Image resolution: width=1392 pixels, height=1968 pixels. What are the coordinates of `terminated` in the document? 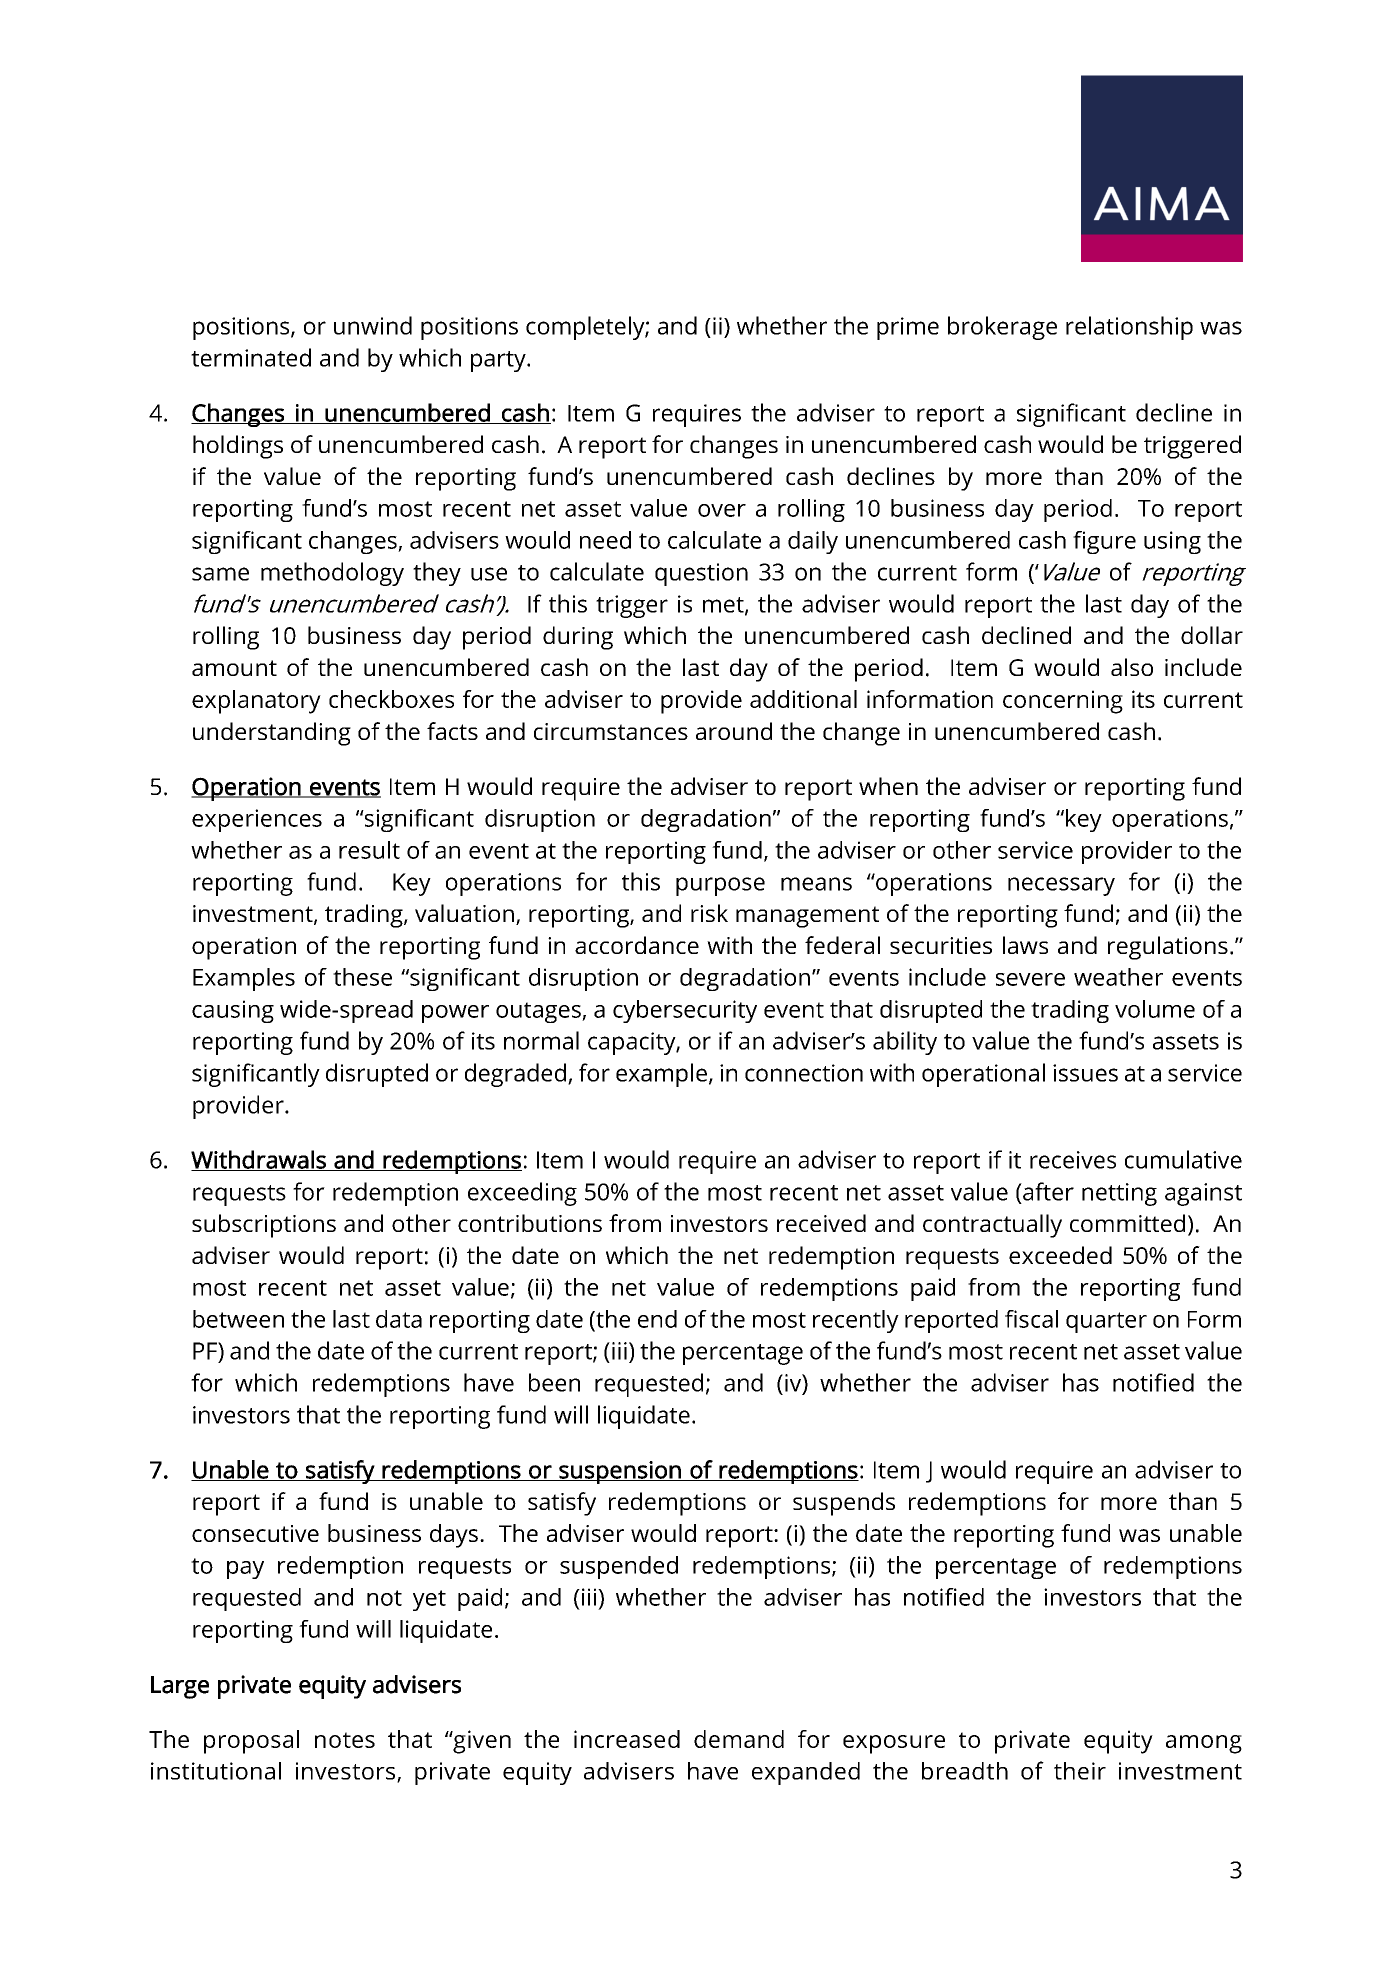 It's located at (251, 357).
